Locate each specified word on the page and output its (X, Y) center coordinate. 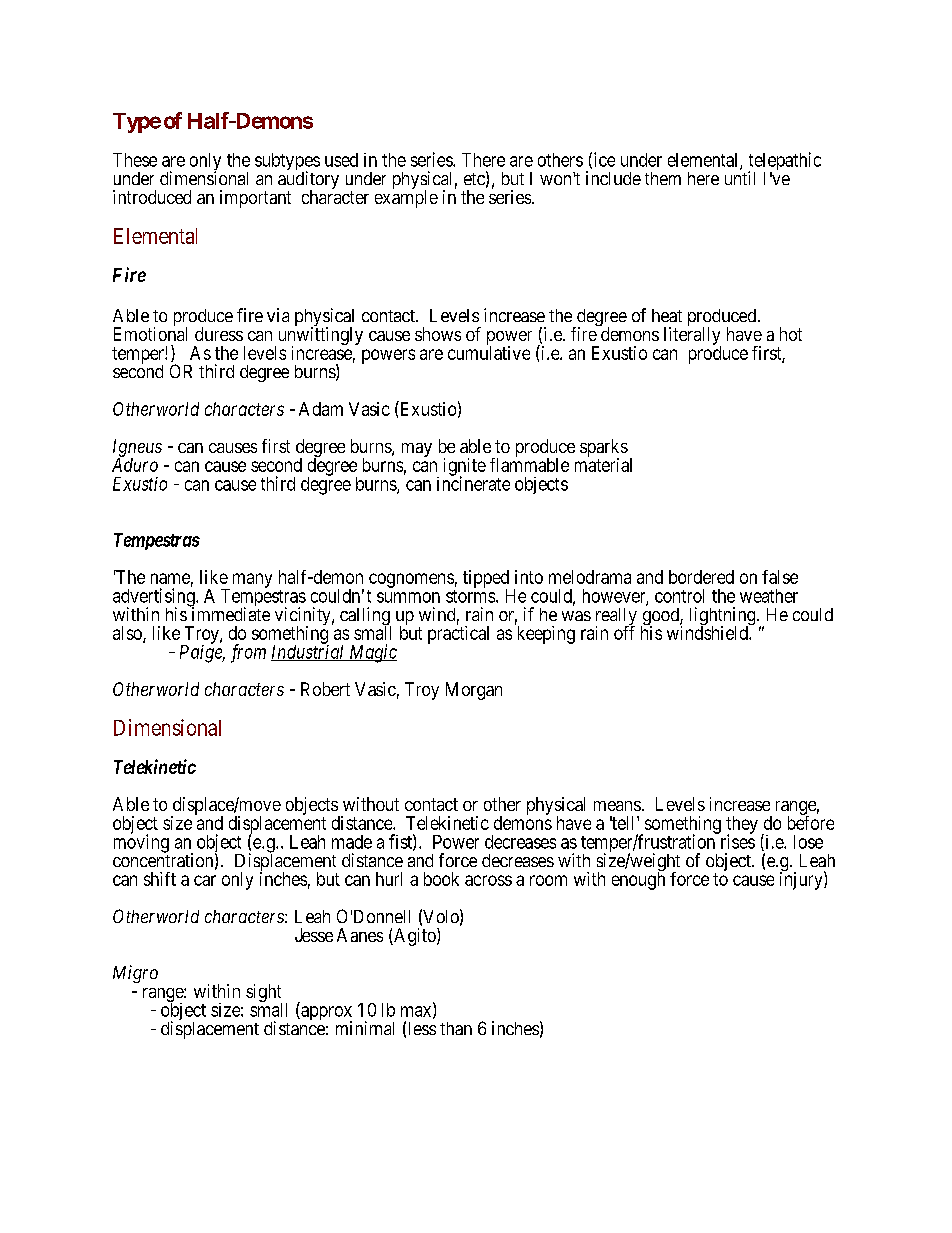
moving (141, 843)
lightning (724, 617)
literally (692, 337)
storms (471, 596)
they (742, 826)
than (456, 1028)
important (255, 199)
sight (264, 994)
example (406, 199)
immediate (230, 613)
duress (219, 334)
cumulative (489, 352)
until (740, 178)
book (441, 879)
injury (802, 880)
